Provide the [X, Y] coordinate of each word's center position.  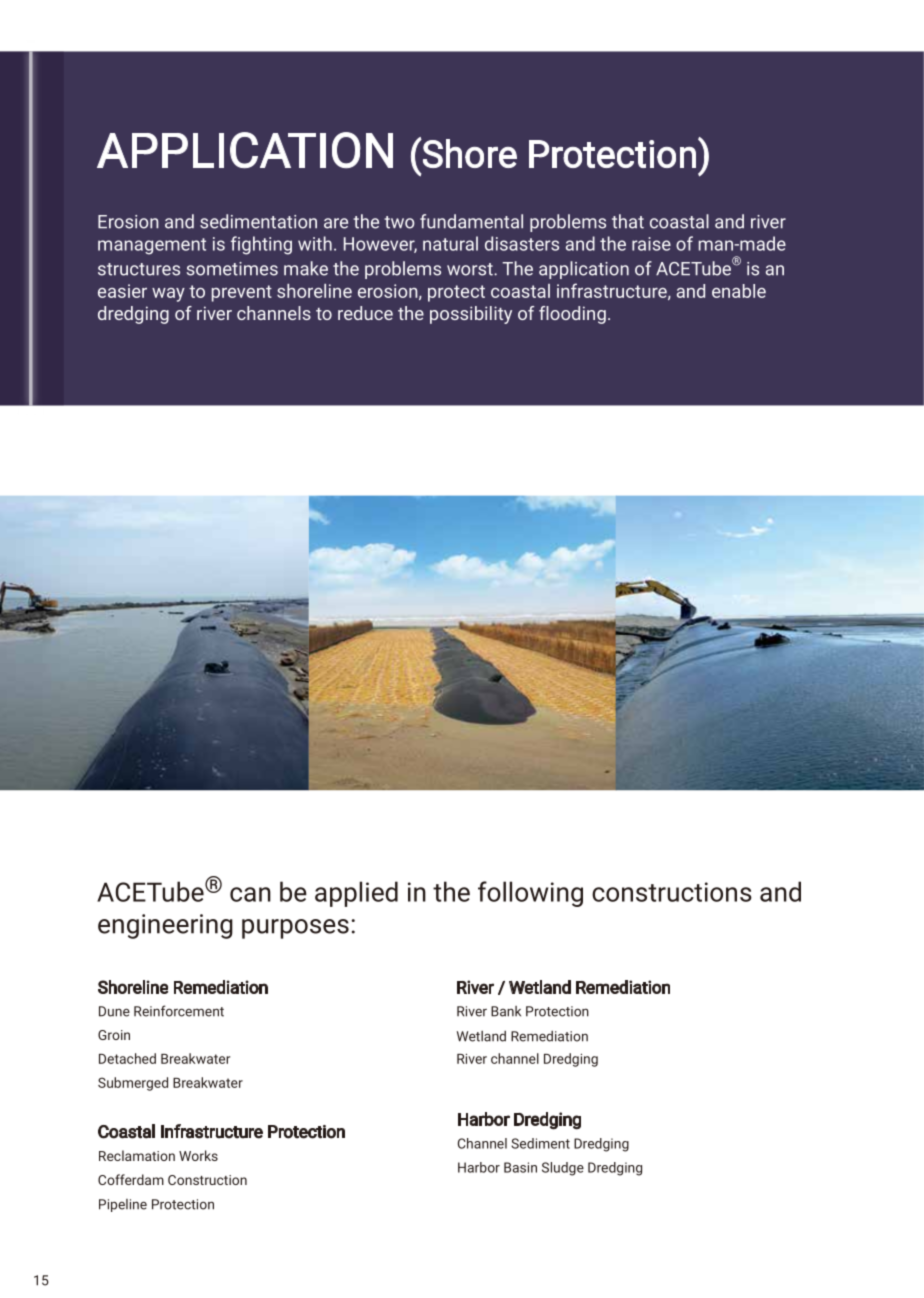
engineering [165, 926]
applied [356, 894]
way [168, 295]
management [152, 246]
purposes [295, 929]
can [250, 894]
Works [198, 1155]
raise [651, 244]
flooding [572, 315]
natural [450, 243]
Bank [506, 1011]
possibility [471, 315]
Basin [520, 1167]
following [530, 894]
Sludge [563, 1169]
